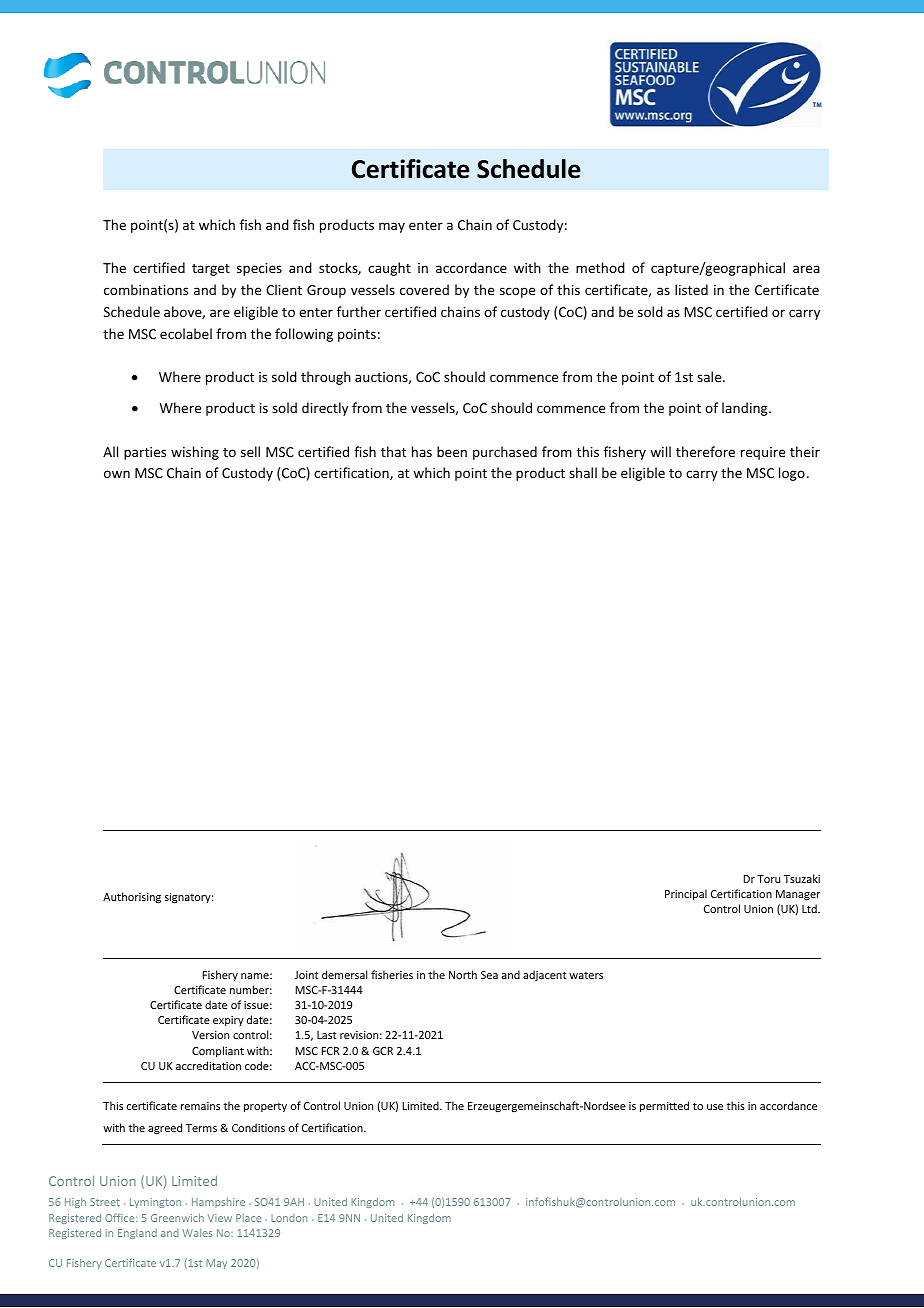 This document has height=1308, width=924. What do you see at coordinates (768, 879) in the document?
I see `Toru` at bounding box center [768, 879].
